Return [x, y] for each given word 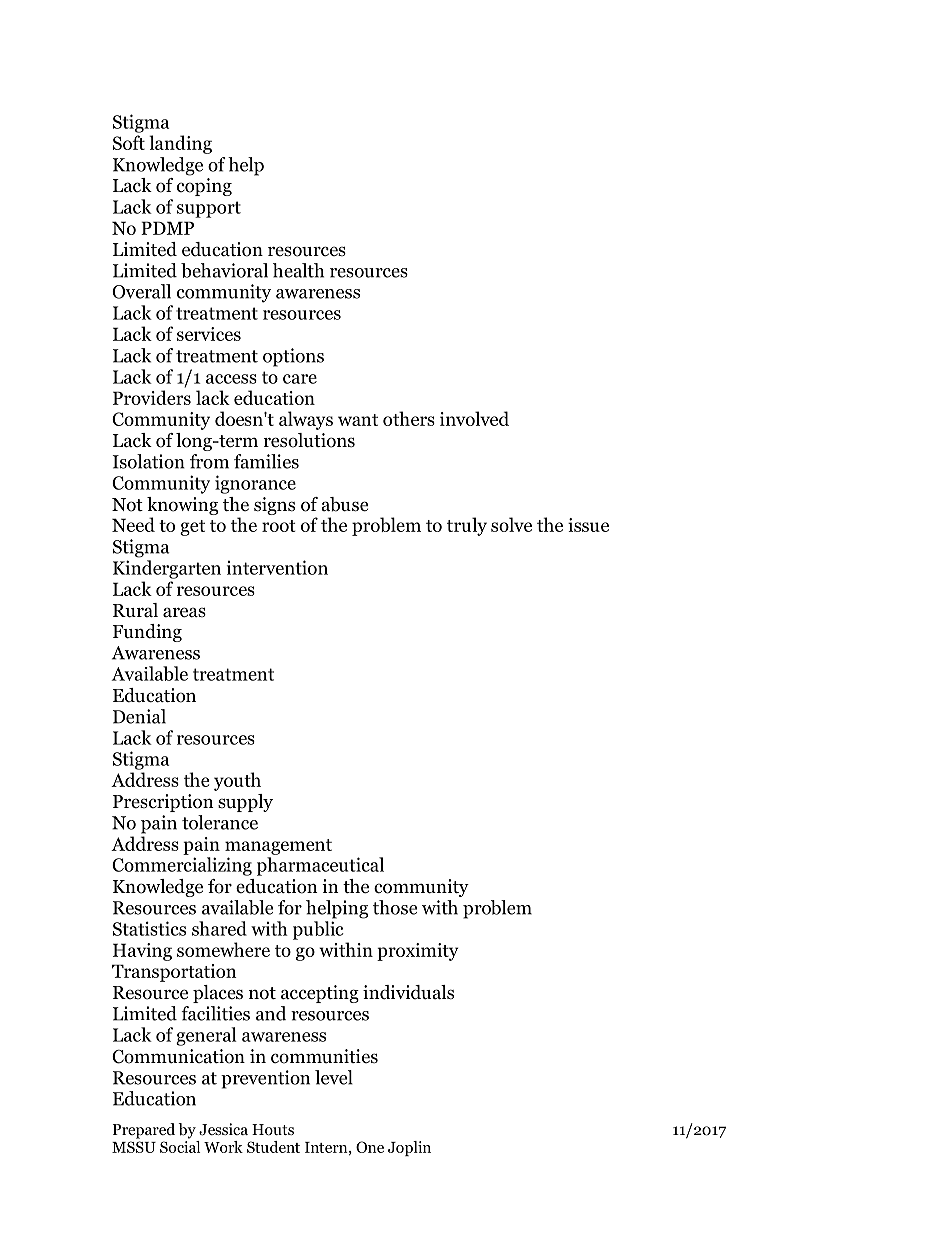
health [298, 270]
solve [511, 524]
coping [204, 187]
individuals [408, 992]
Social [180, 1145]
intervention [277, 567]
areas [184, 612]
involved [474, 418]
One [370, 1147]
